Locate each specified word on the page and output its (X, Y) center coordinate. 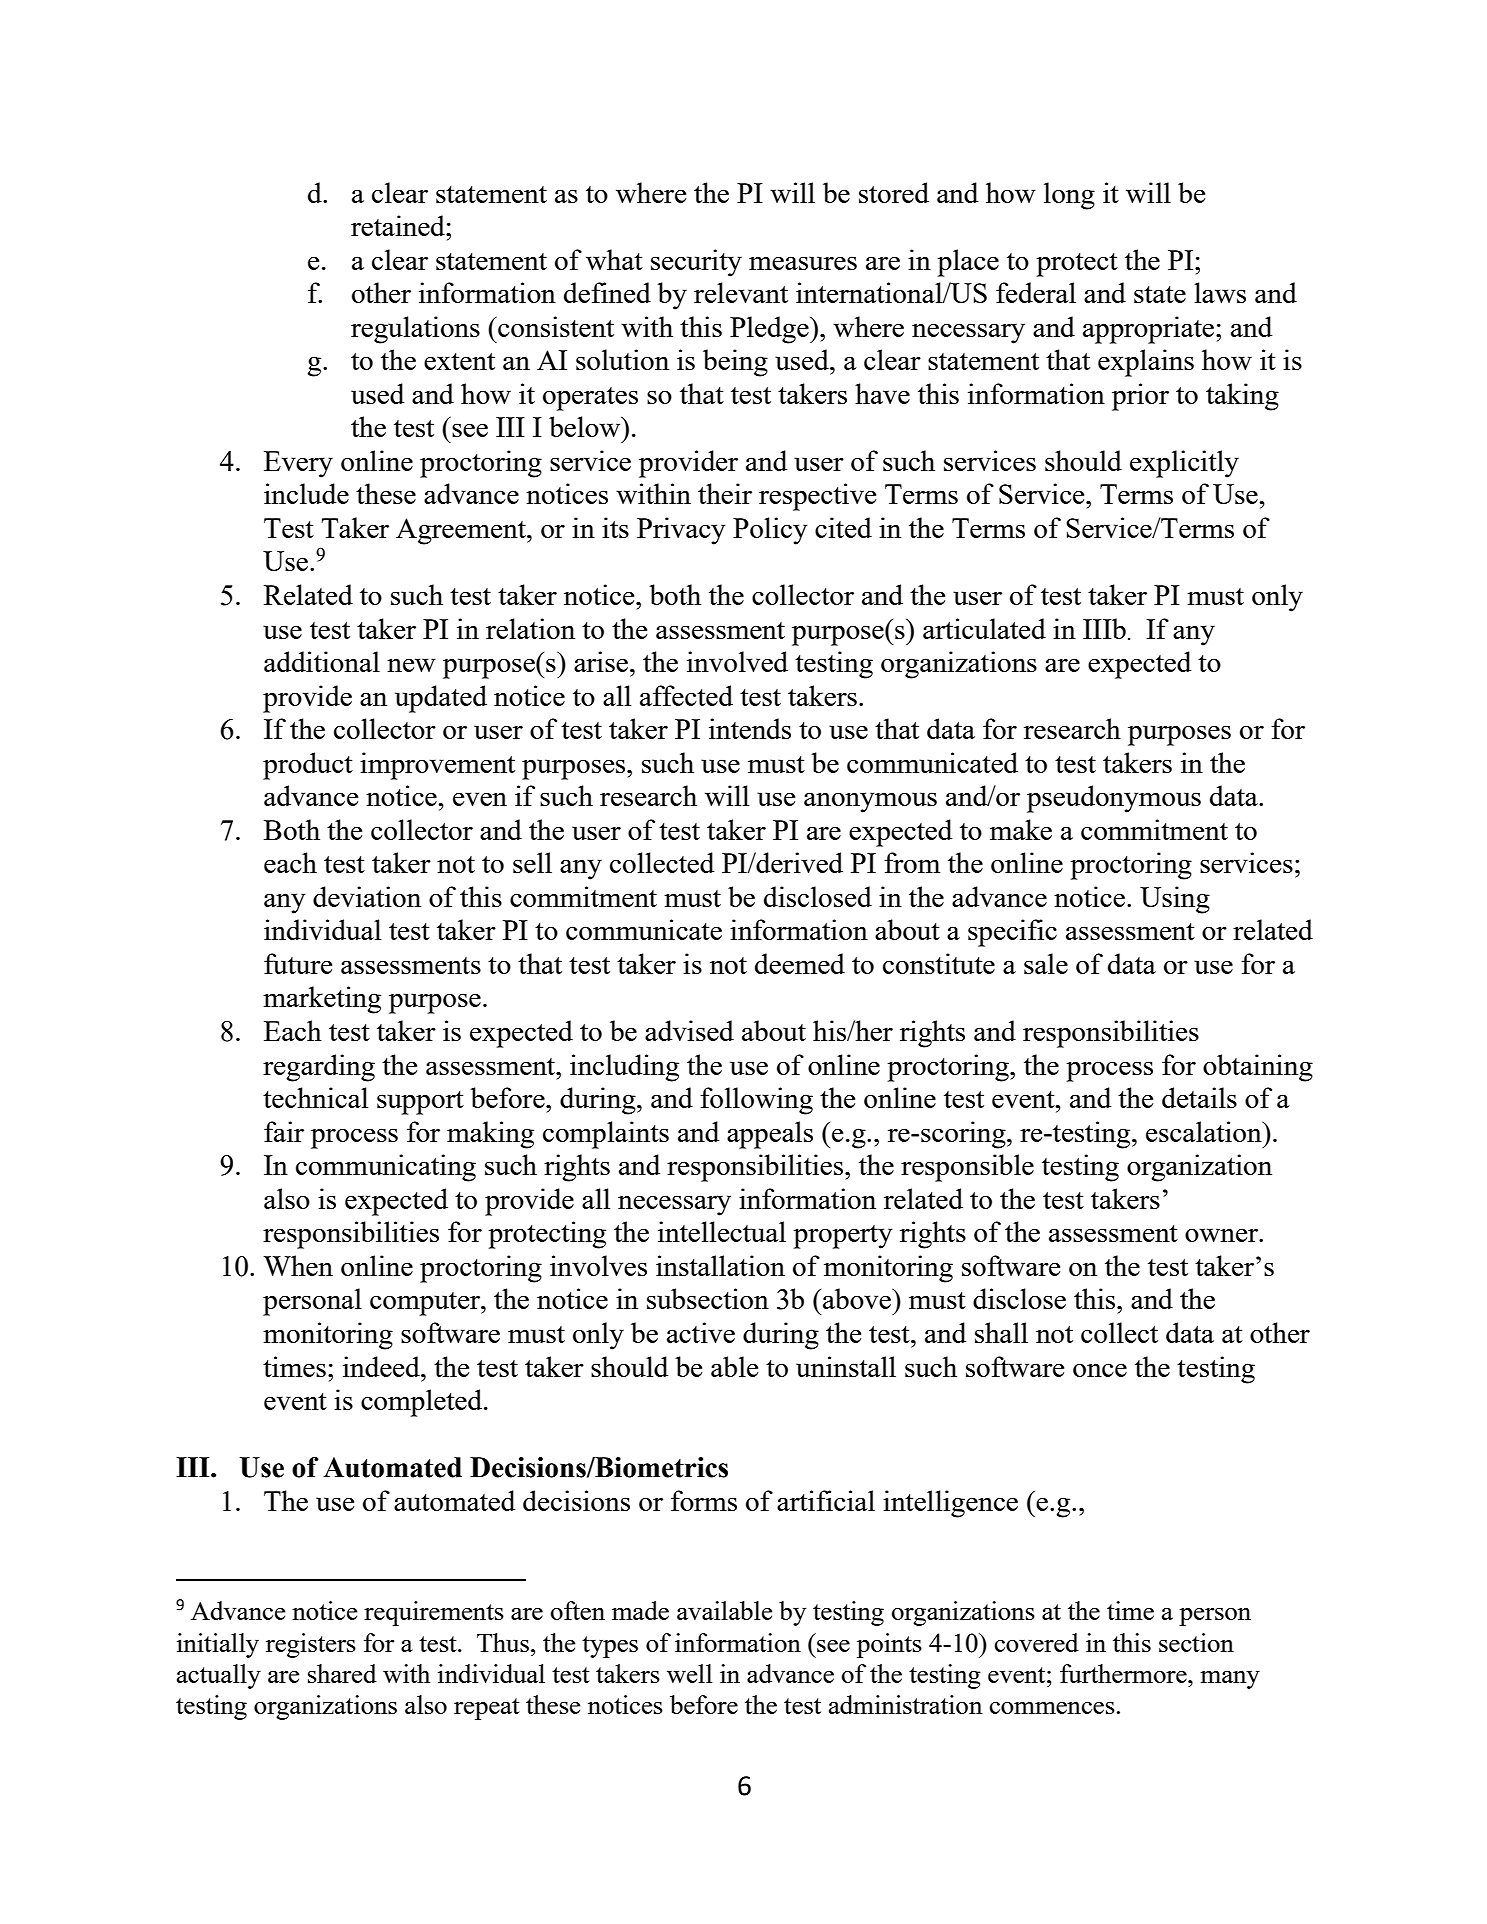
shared (342, 1673)
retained (399, 225)
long (1069, 196)
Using (1175, 900)
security (696, 263)
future (298, 963)
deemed (800, 963)
